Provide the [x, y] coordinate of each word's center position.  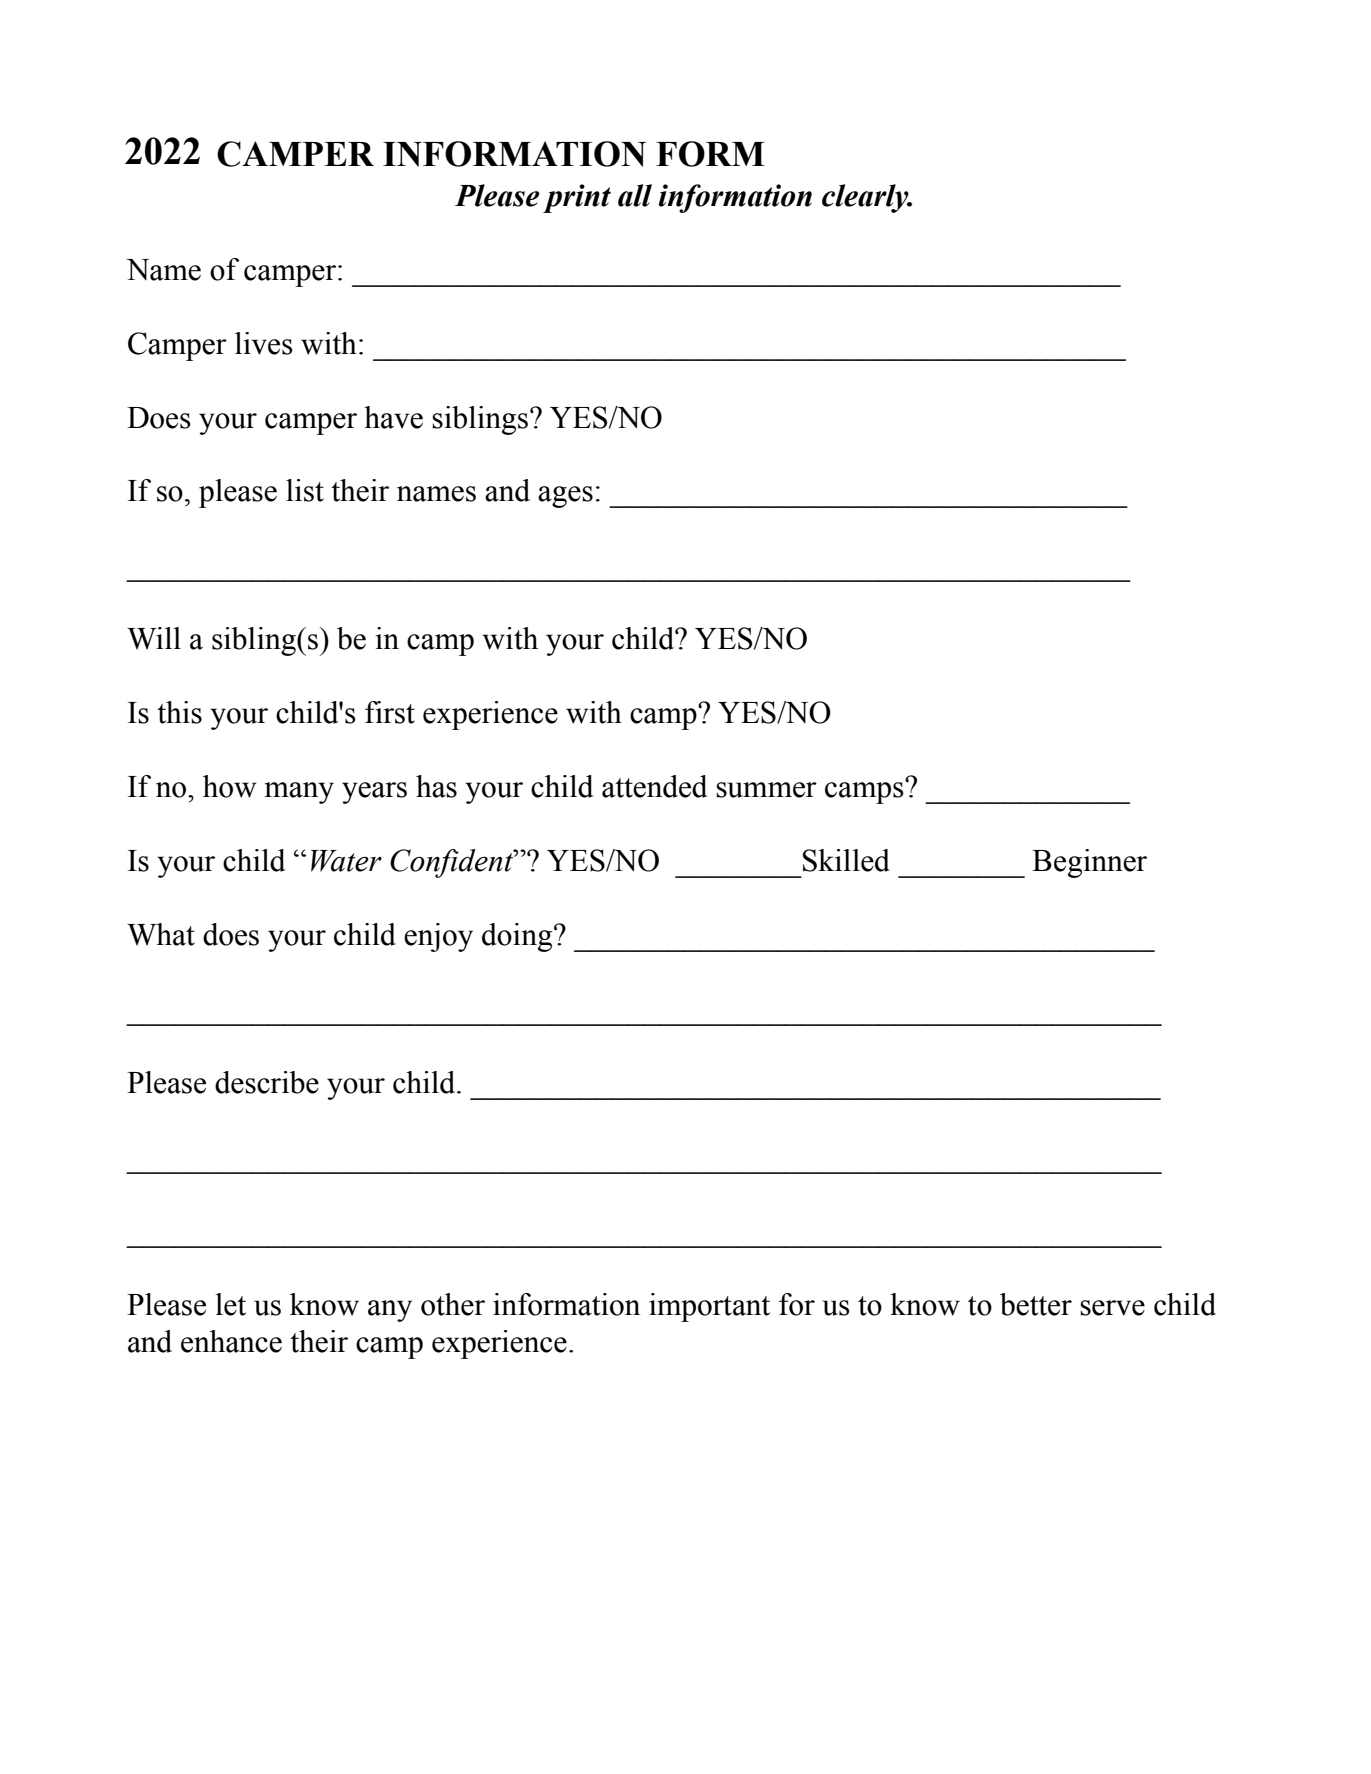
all [635, 195]
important [709, 1307]
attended [654, 786]
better [1036, 1304]
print [577, 198]
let [230, 1304]
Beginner [1089, 863]
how [229, 786]
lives [264, 343]
